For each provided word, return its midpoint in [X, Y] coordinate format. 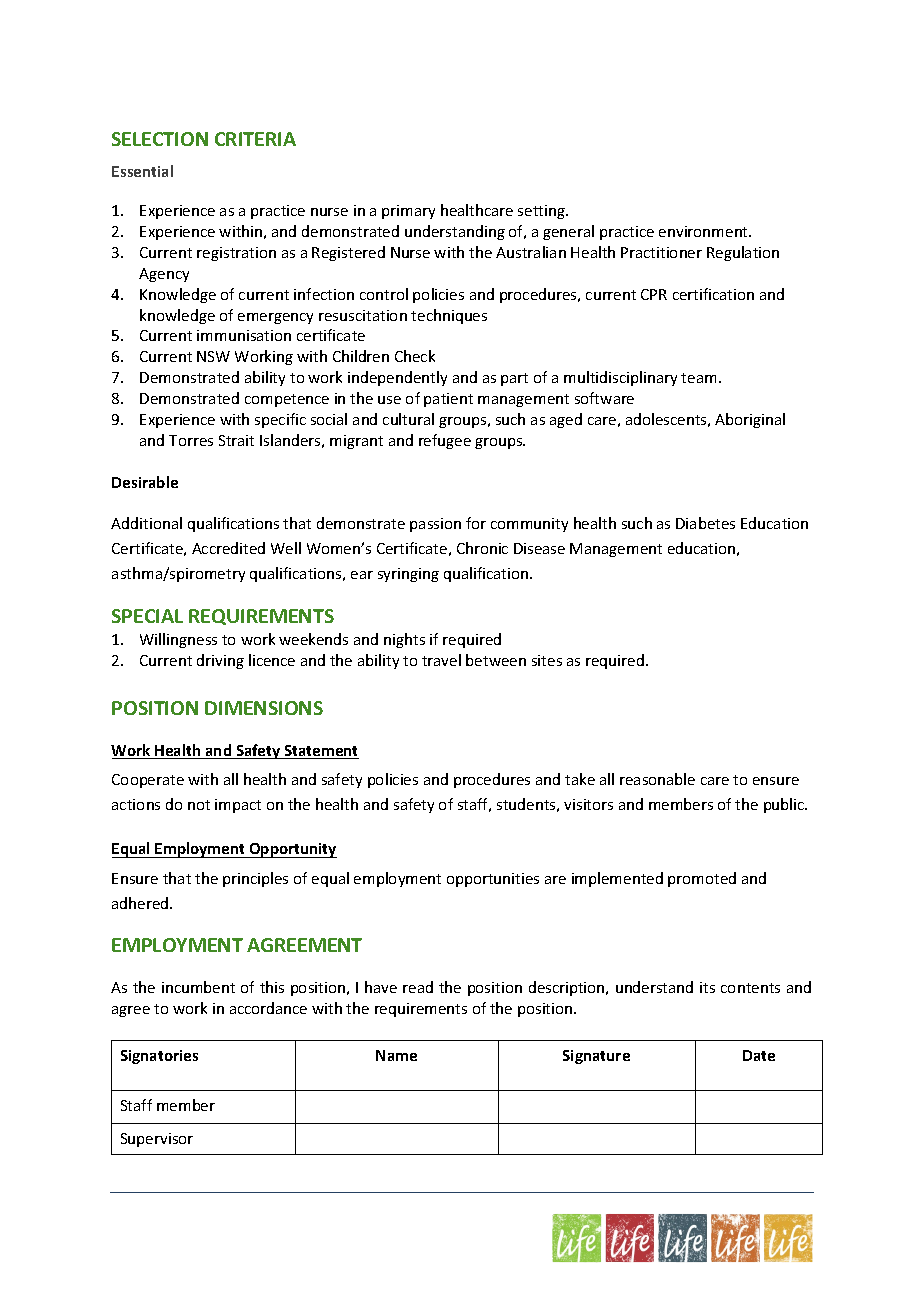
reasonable [657, 779]
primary [408, 212]
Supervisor [157, 1140]
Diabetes [705, 523]
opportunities [493, 880]
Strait [236, 440]
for [476, 523]
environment [705, 231]
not [199, 805]
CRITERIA [255, 139]
